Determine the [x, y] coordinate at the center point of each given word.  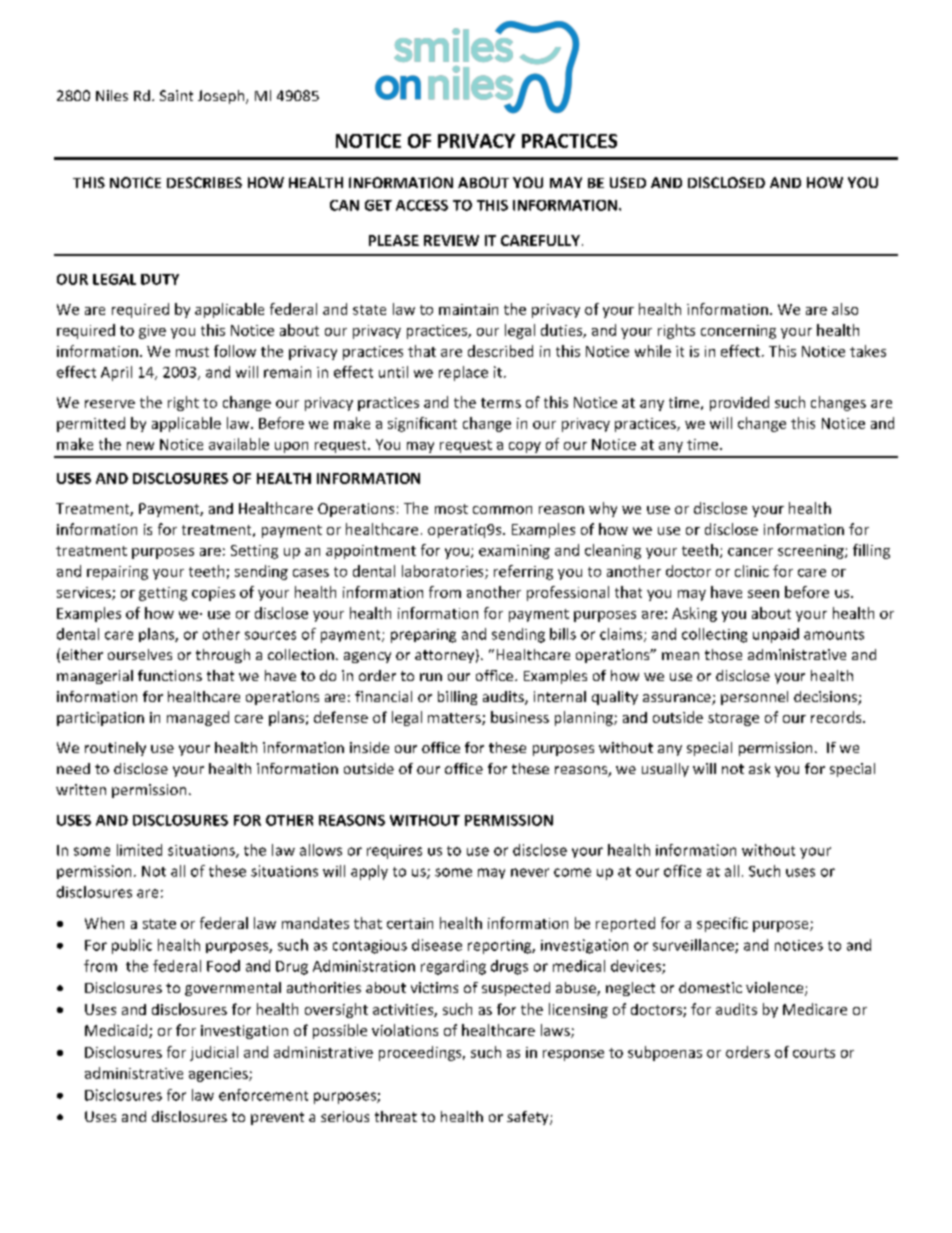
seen [763, 594]
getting [163, 594]
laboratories [444, 572]
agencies [219, 1075]
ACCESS [422, 205]
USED [628, 182]
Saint [176, 95]
